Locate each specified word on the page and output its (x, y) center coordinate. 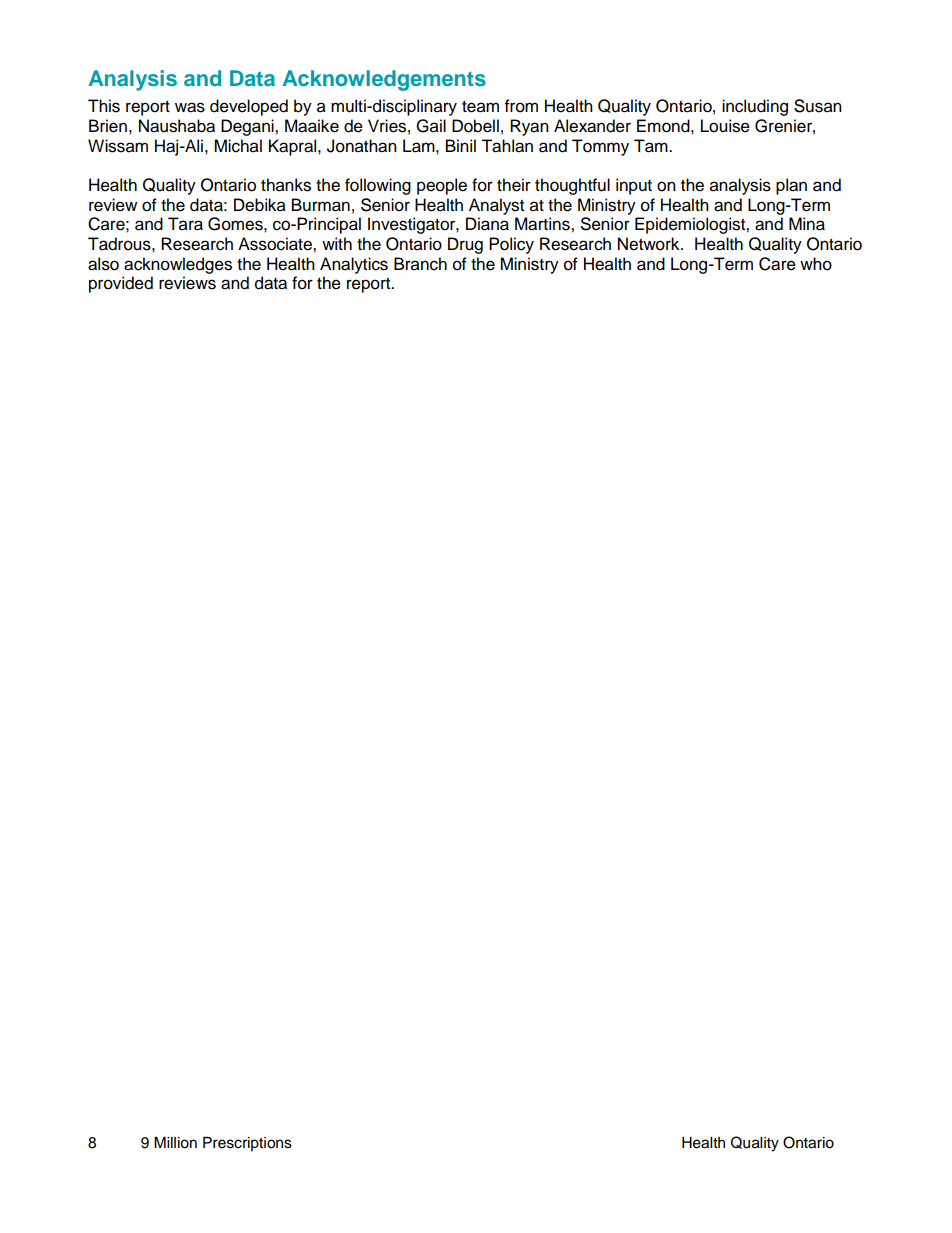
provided (121, 284)
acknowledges (178, 265)
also (103, 264)
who (816, 264)
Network (650, 244)
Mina (807, 224)
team (480, 107)
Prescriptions (247, 1144)
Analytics (354, 265)
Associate (276, 244)
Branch (420, 264)
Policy (511, 245)
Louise (725, 126)
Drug (465, 245)
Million (175, 1143)
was (190, 107)
